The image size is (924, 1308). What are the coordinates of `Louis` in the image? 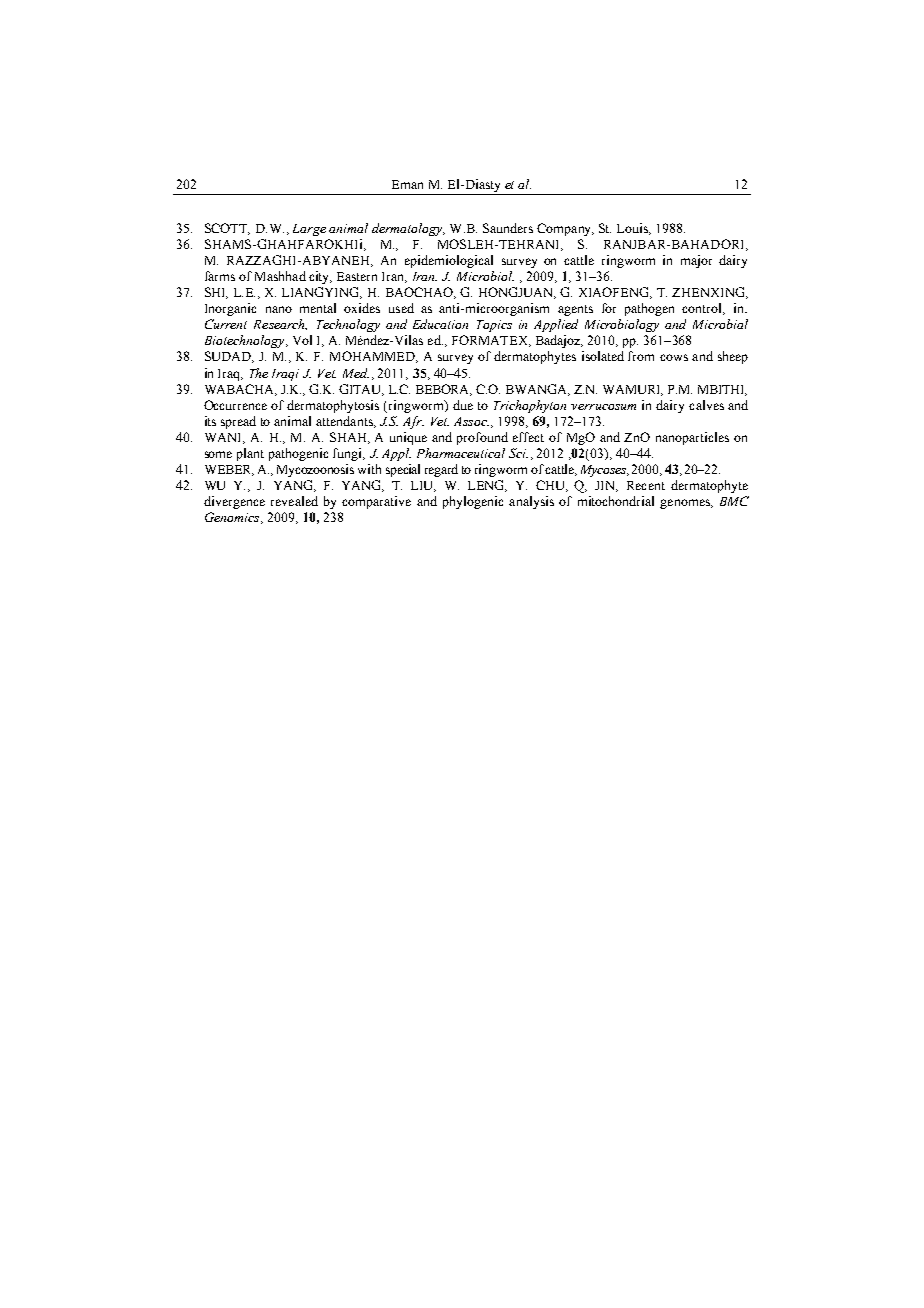 It's located at (634, 229).
